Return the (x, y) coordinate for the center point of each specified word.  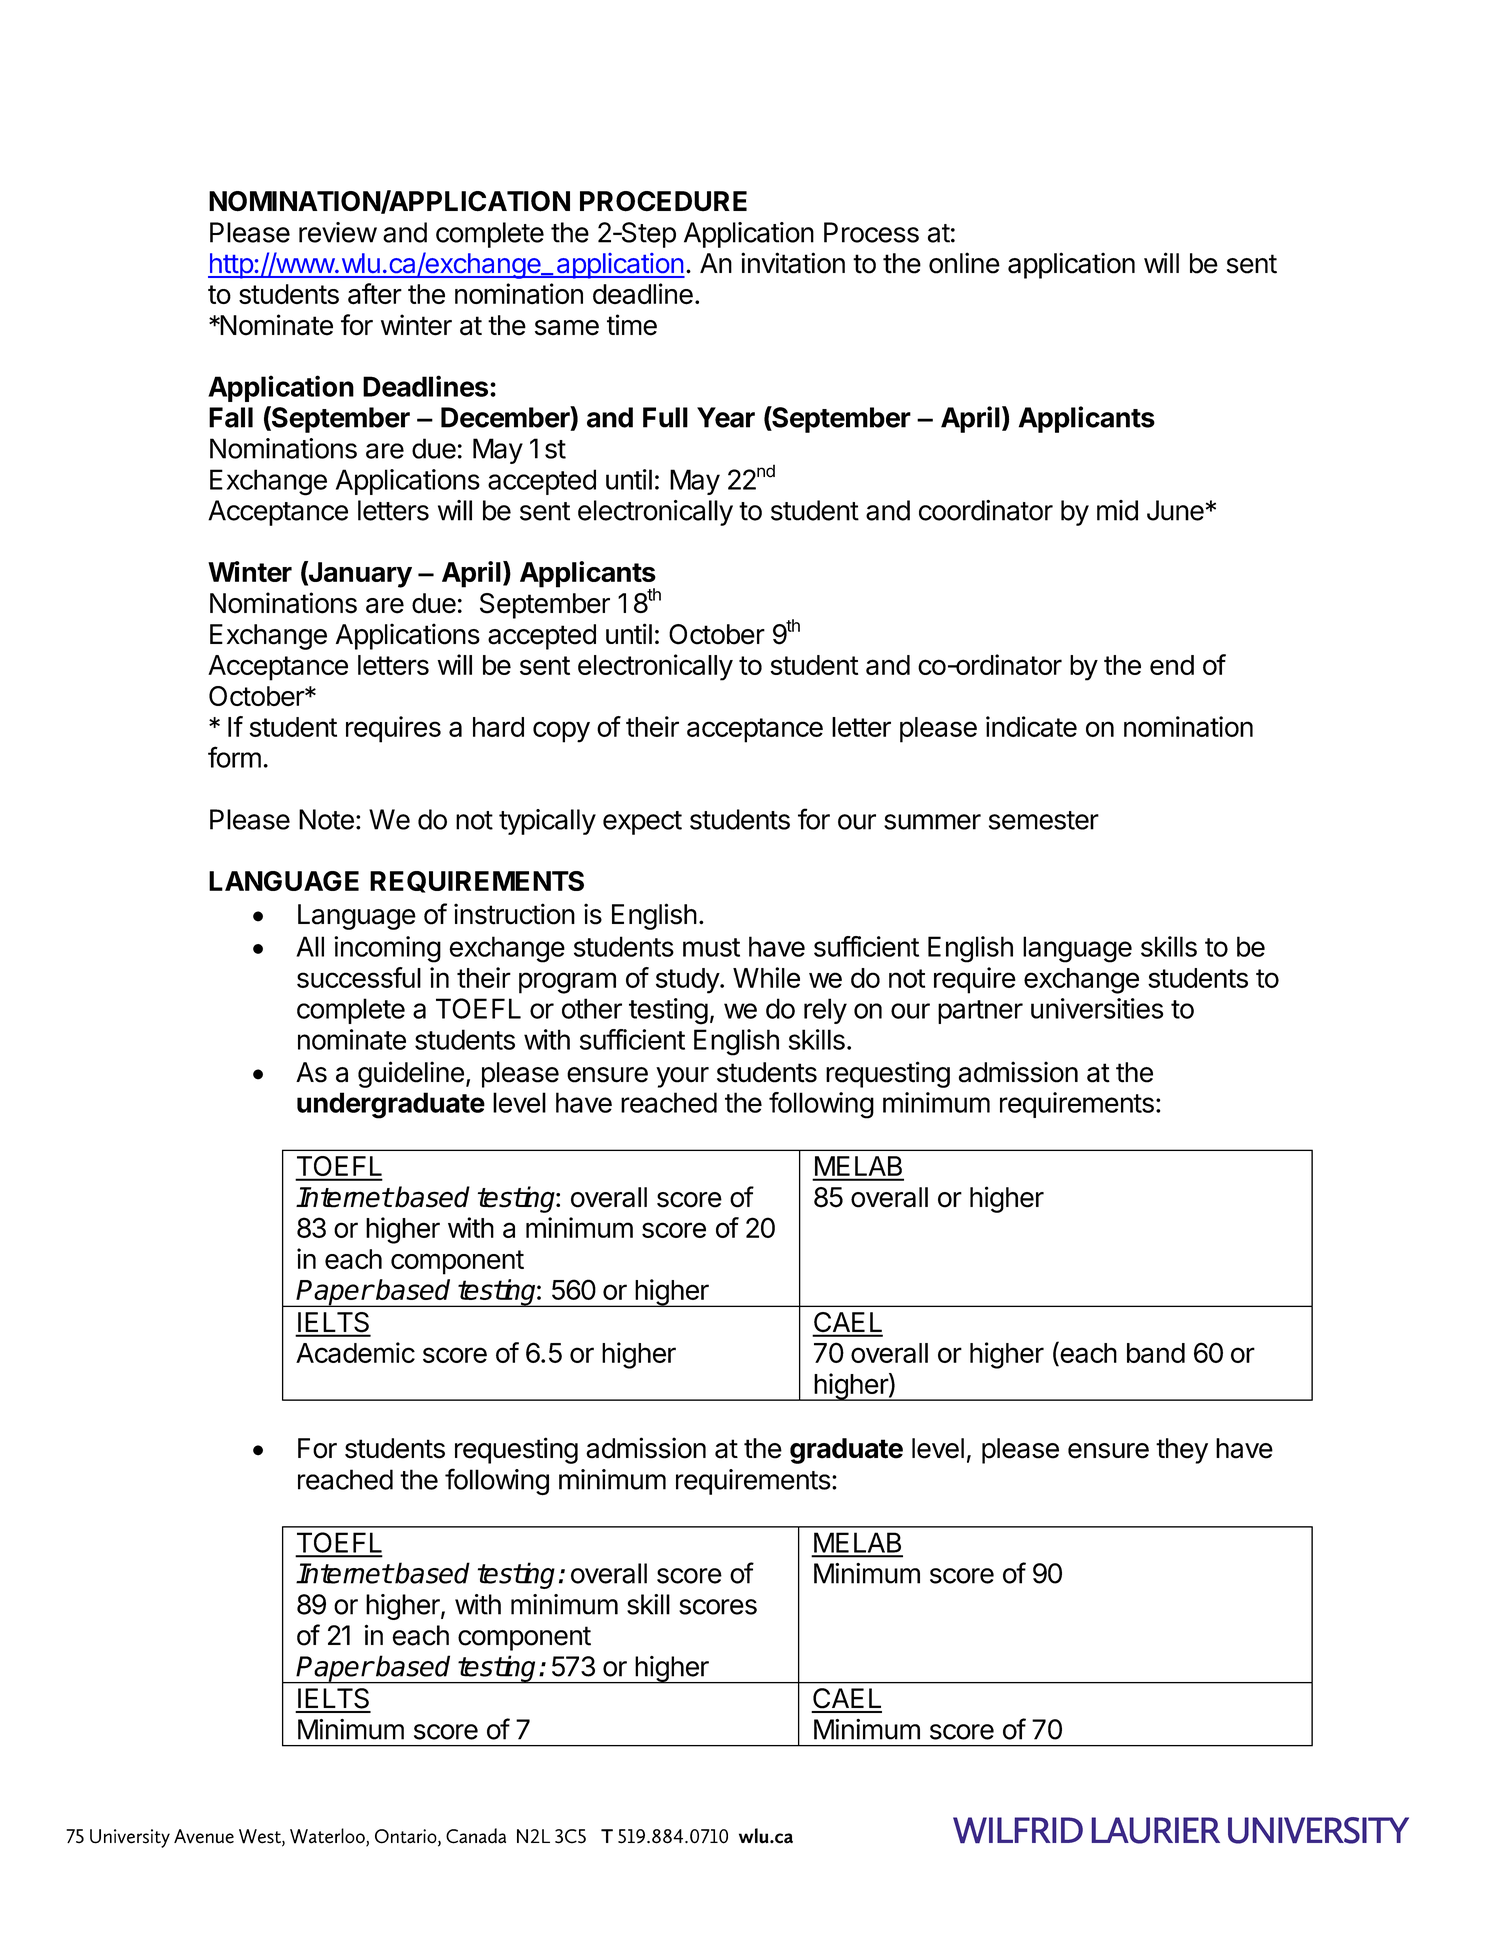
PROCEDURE (663, 201)
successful (359, 977)
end (1172, 665)
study (688, 981)
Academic (355, 1352)
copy (561, 732)
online (964, 263)
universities (1097, 1008)
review (338, 232)
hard (498, 727)
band (1156, 1353)
